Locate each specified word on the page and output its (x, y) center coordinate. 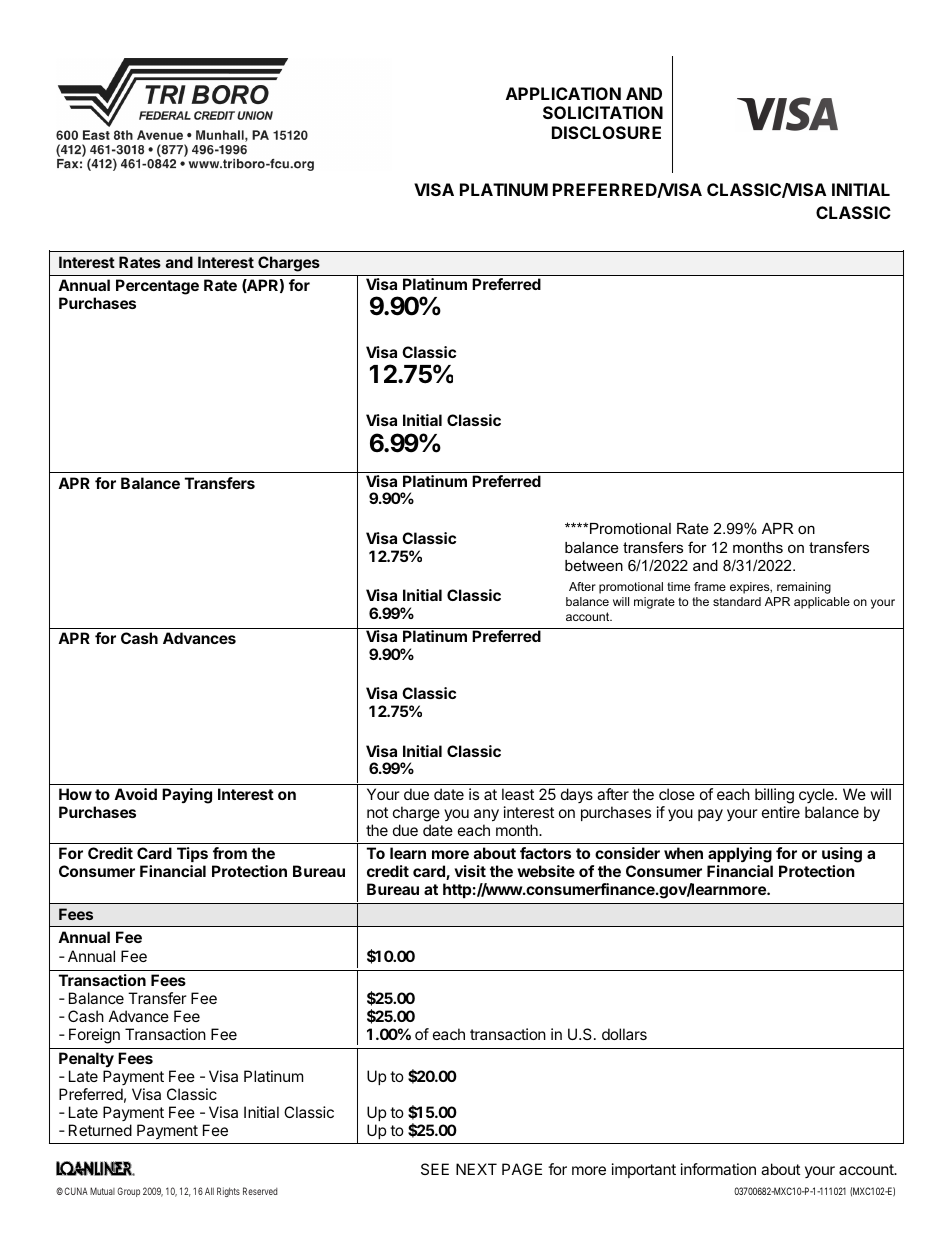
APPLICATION (563, 93)
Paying (187, 796)
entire (781, 812)
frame (710, 586)
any (486, 815)
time (678, 586)
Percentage (157, 287)
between (594, 565)
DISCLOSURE (606, 132)
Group (128, 1192)
